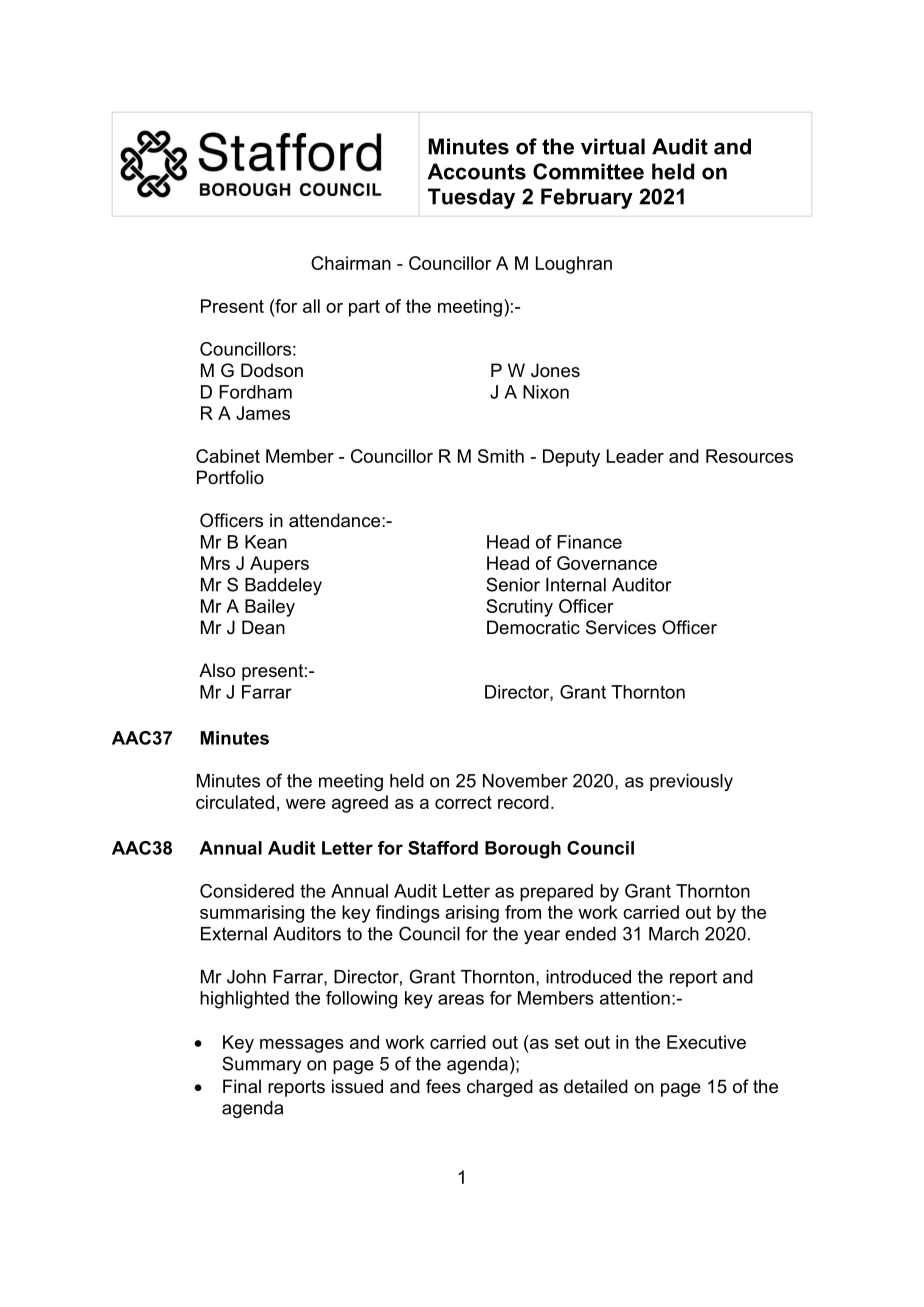 Image resolution: width=924 pixels, height=1307 pixels. What do you see at coordinates (519, 608) in the screenshot?
I see `Scrutiny` at bounding box center [519, 608].
